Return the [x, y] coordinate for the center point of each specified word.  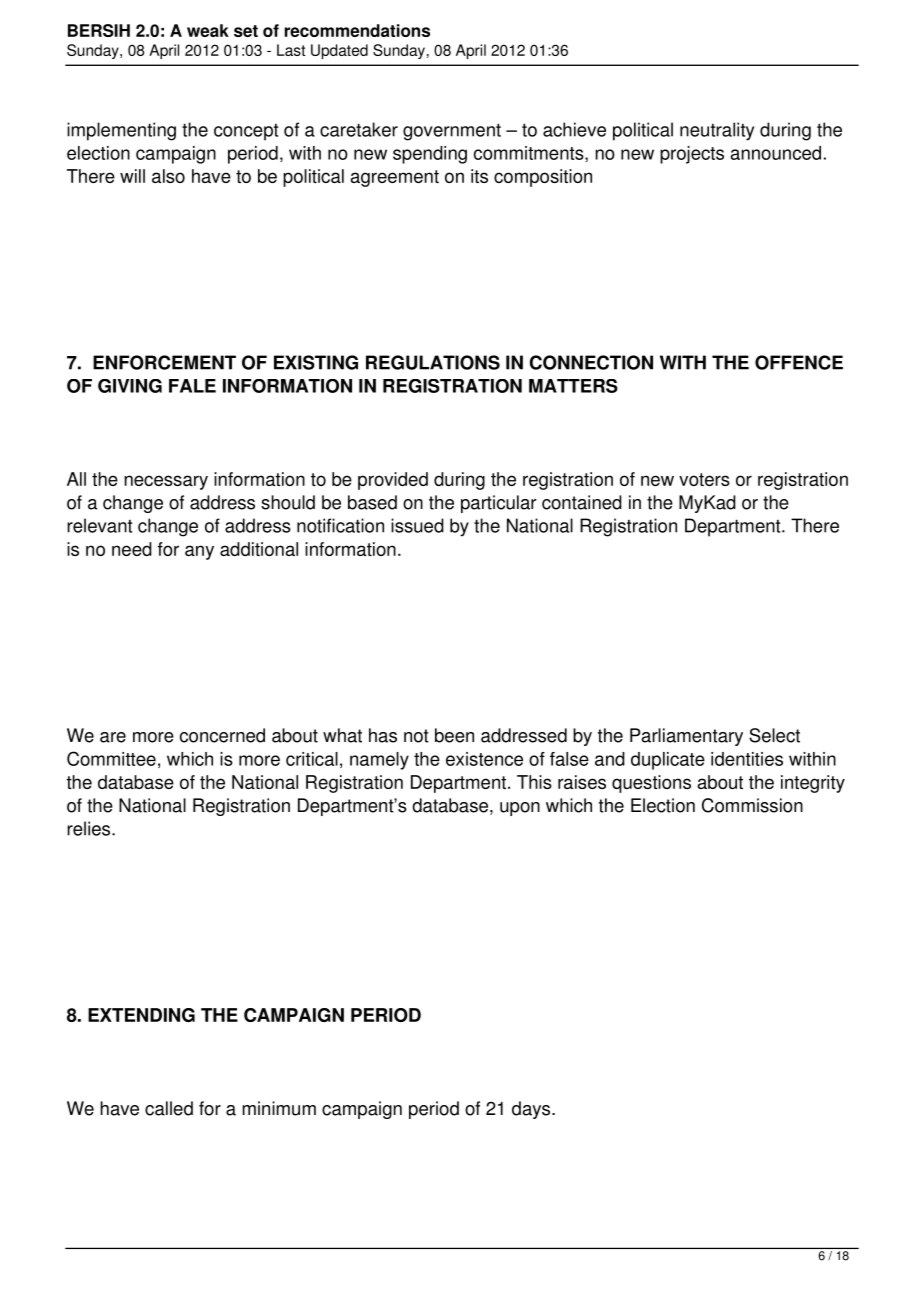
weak [208, 30]
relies [90, 828]
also [168, 176]
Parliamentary [686, 737]
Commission [752, 805]
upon [520, 809]
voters [704, 479]
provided [393, 481]
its [479, 176]
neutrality [717, 131]
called [169, 1108]
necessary [166, 482]
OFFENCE [799, 362]
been [454, 735]
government [452, 132]
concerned [222, 735]
